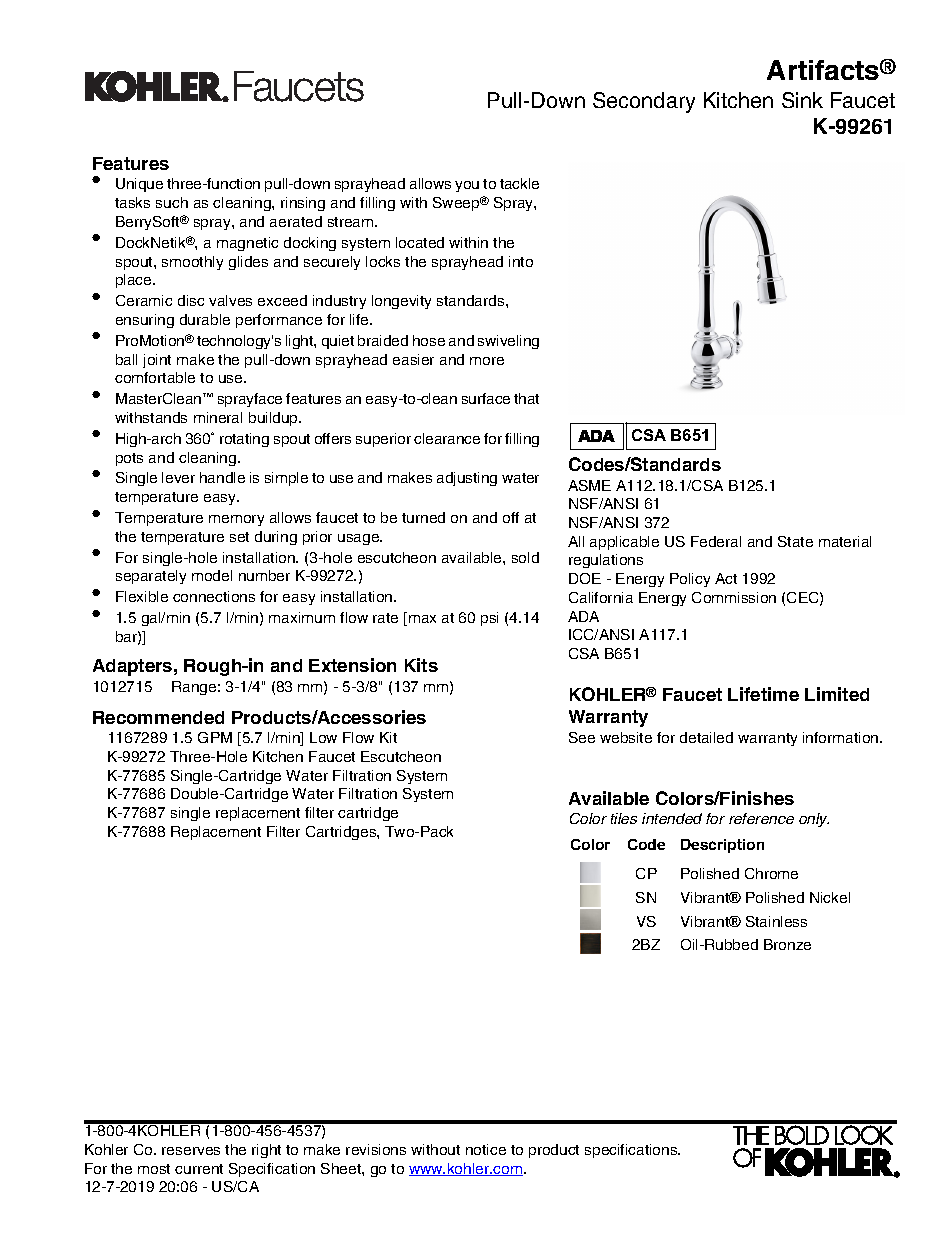  Describe the element at coordinates (191, 1151) in the document. I see `reserves` at that location.
